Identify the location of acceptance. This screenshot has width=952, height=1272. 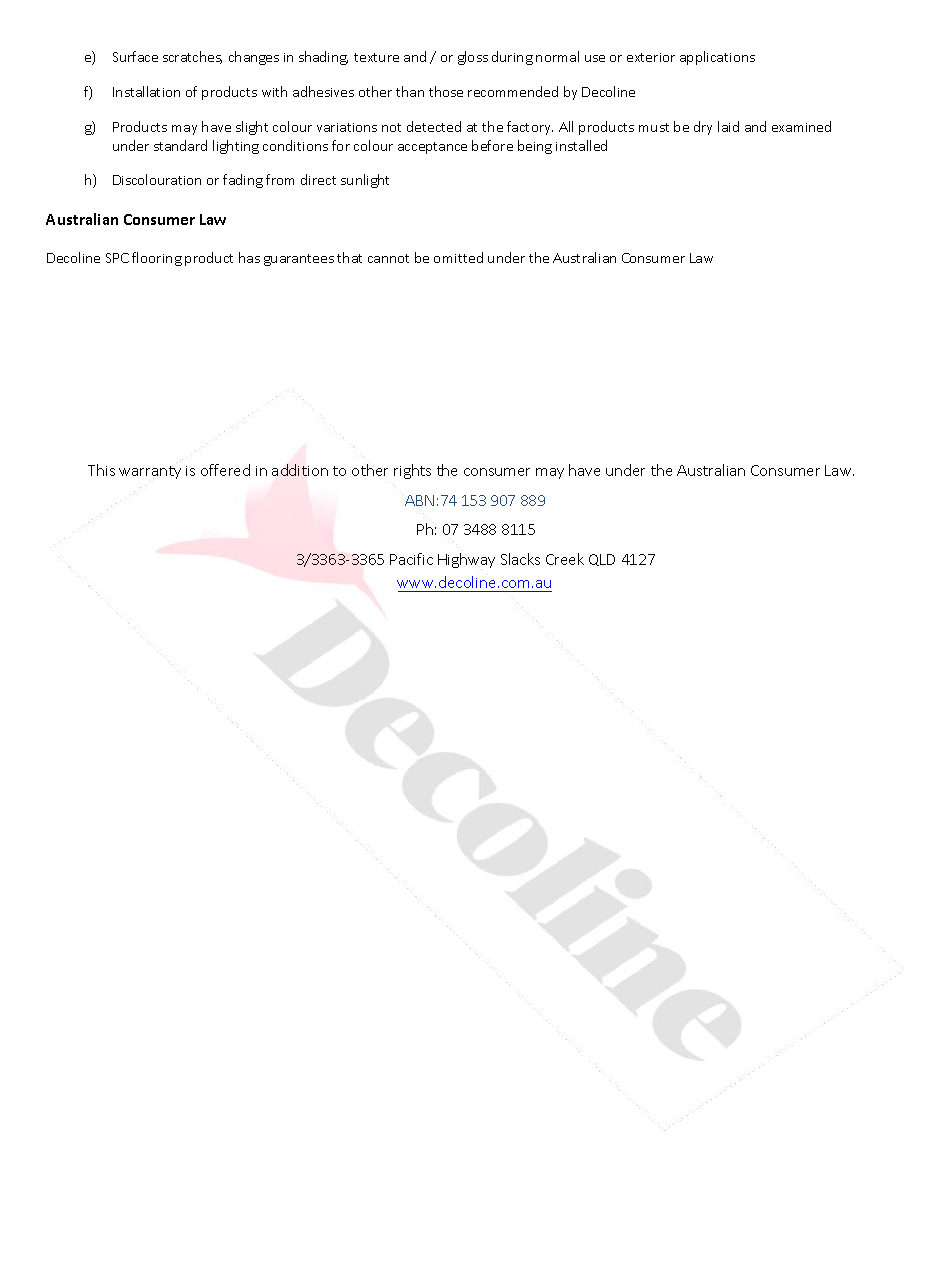
(432, 148).
